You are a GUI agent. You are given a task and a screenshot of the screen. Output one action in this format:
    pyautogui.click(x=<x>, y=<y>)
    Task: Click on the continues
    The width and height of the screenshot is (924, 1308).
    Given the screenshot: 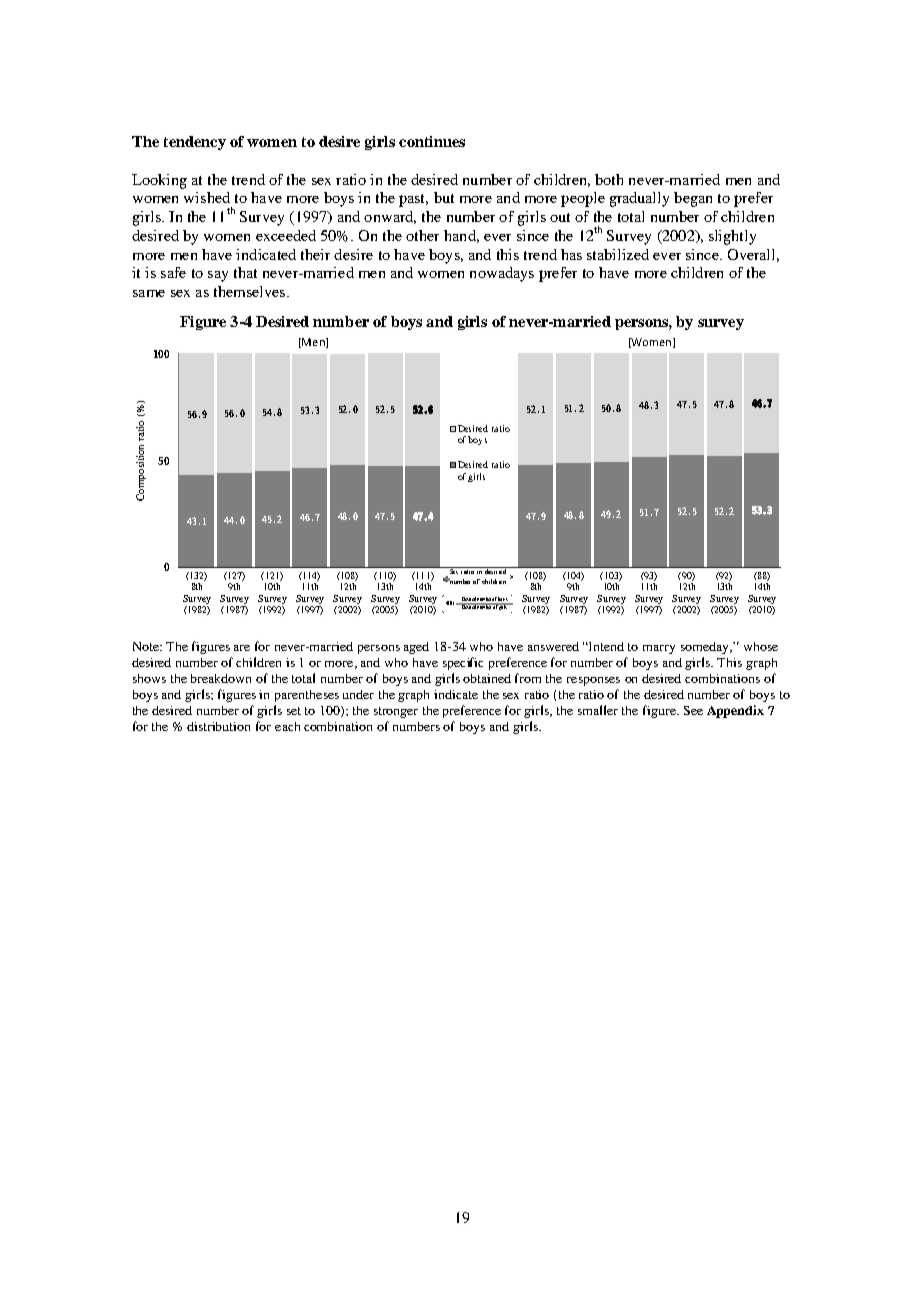 What is the action you would take?
    pyautogui.click(x=432, y=141)
